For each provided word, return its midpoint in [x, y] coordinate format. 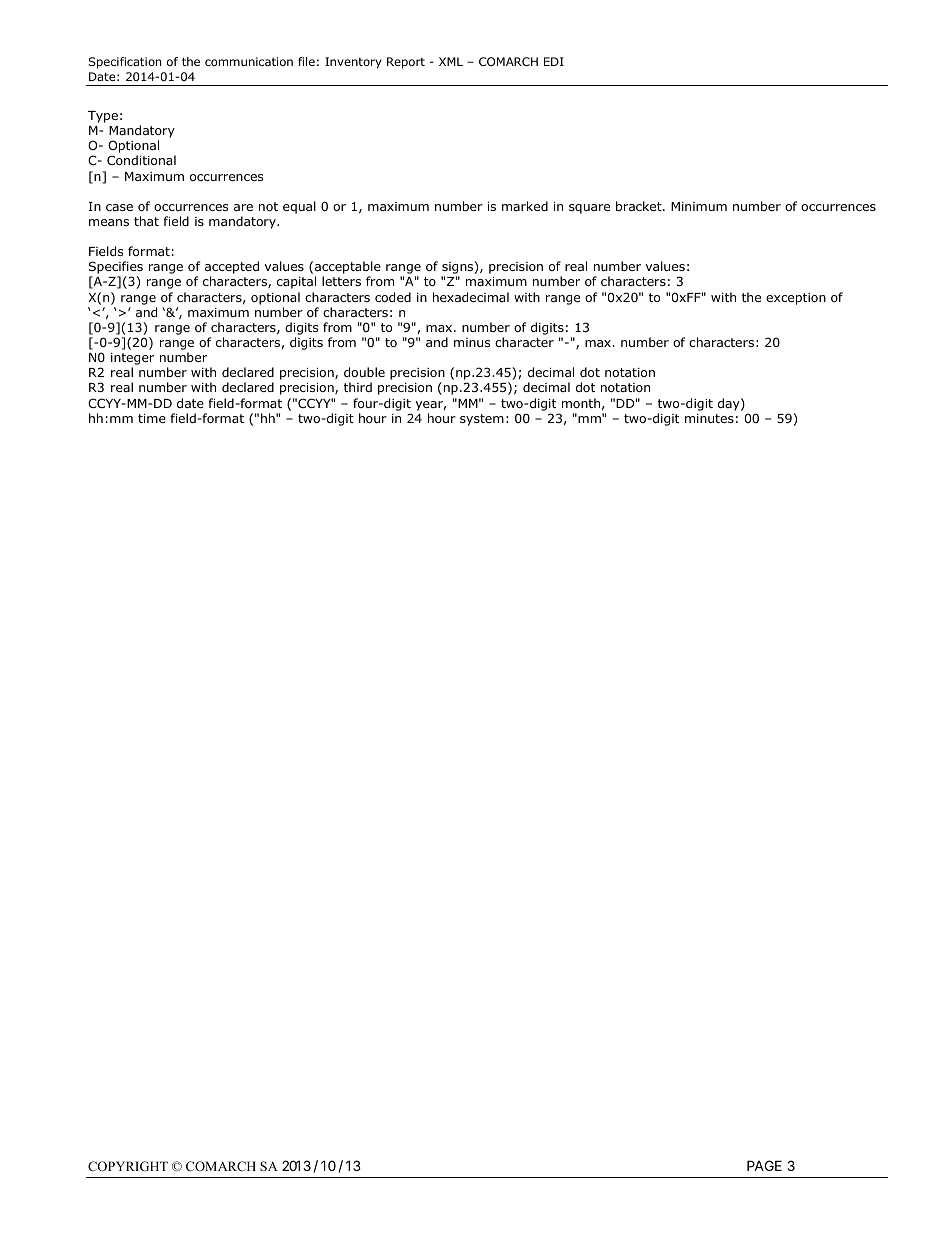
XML [451, 61]
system [482, 420]
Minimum [699, 206]
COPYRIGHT [128, 1166]
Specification [124, 63]
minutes [709, 418]
